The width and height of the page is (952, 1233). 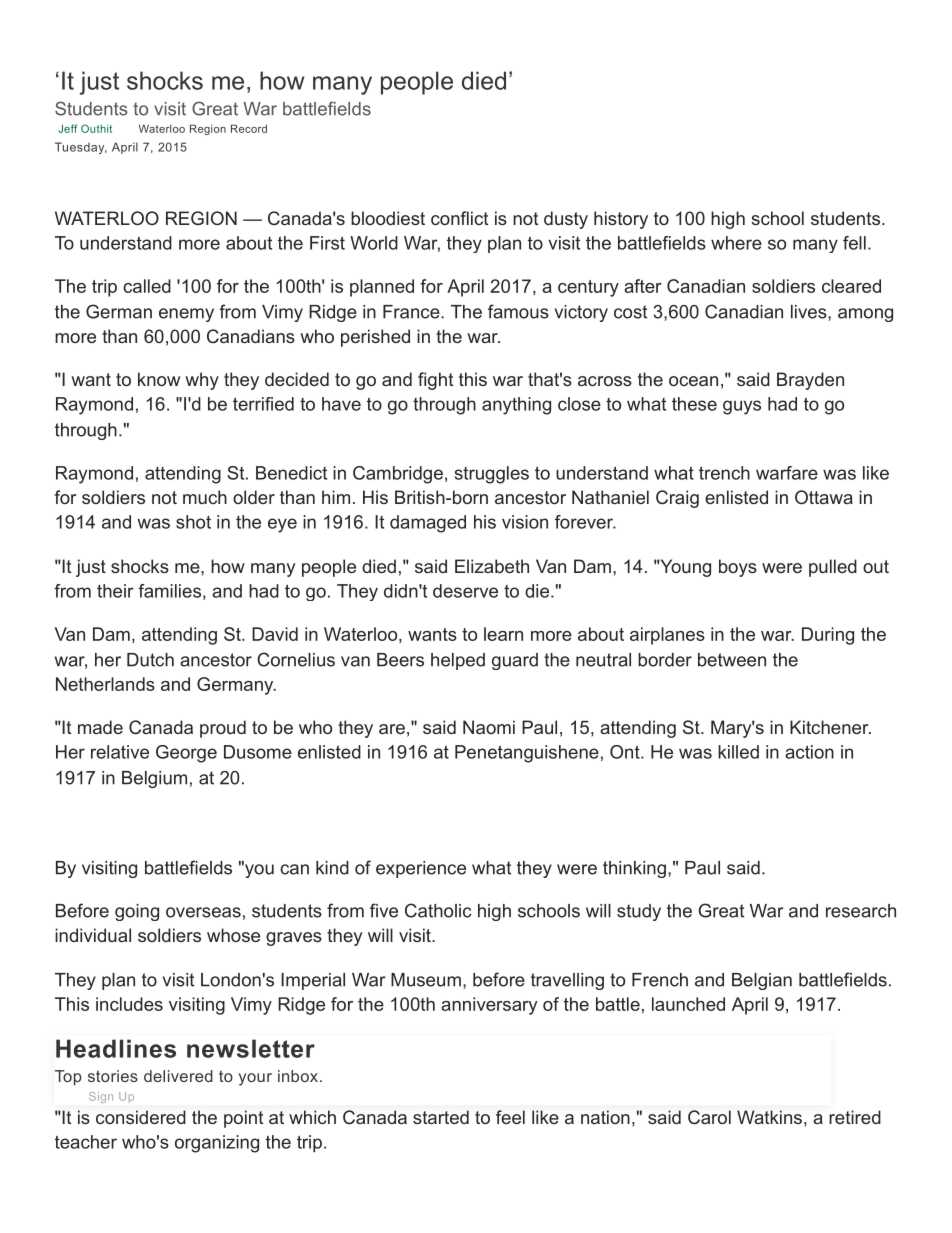 I want to click on where, so click(x=736, y=243).
